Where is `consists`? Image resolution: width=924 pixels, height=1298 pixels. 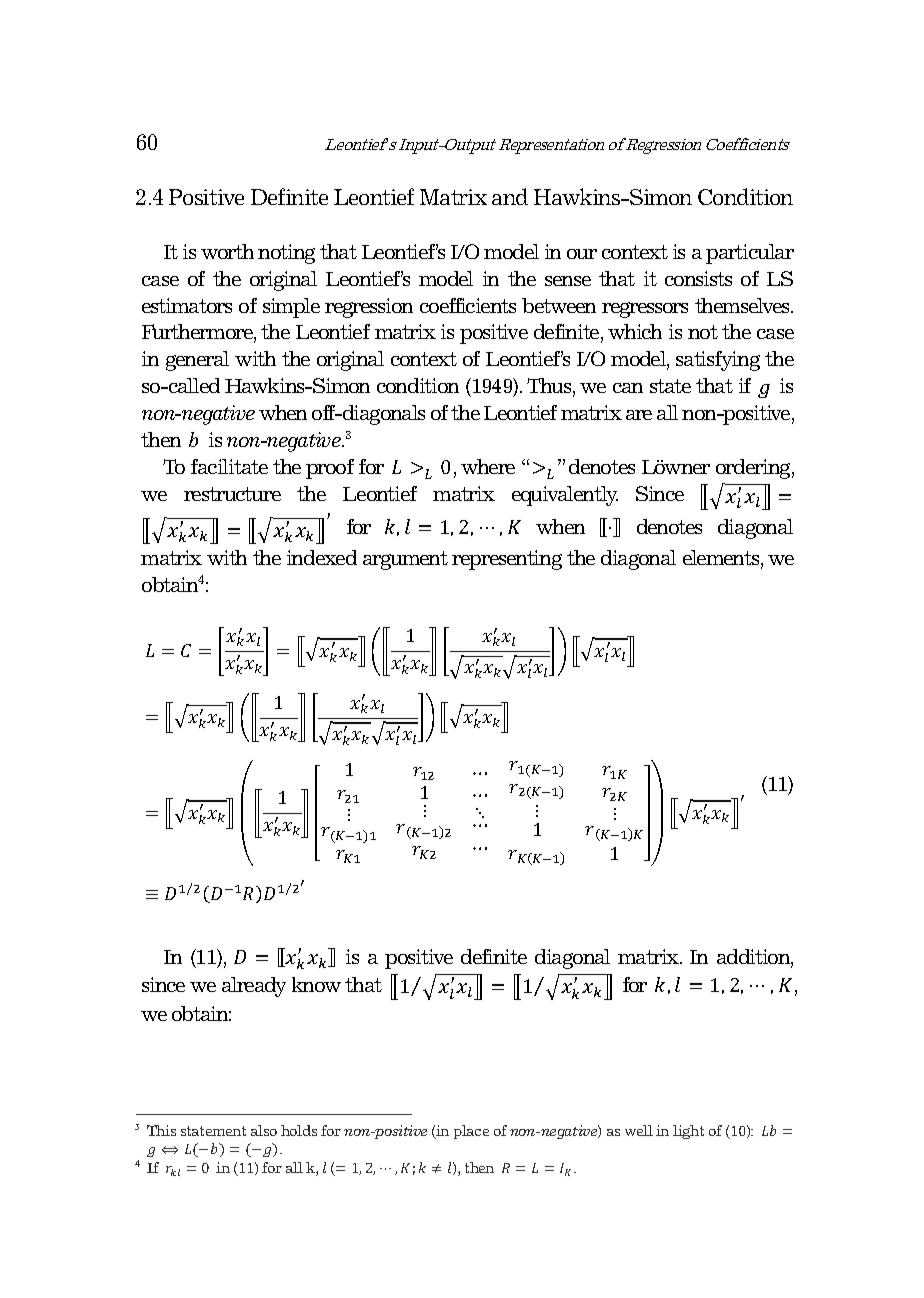
consists is located at coordinates (698, 278).
